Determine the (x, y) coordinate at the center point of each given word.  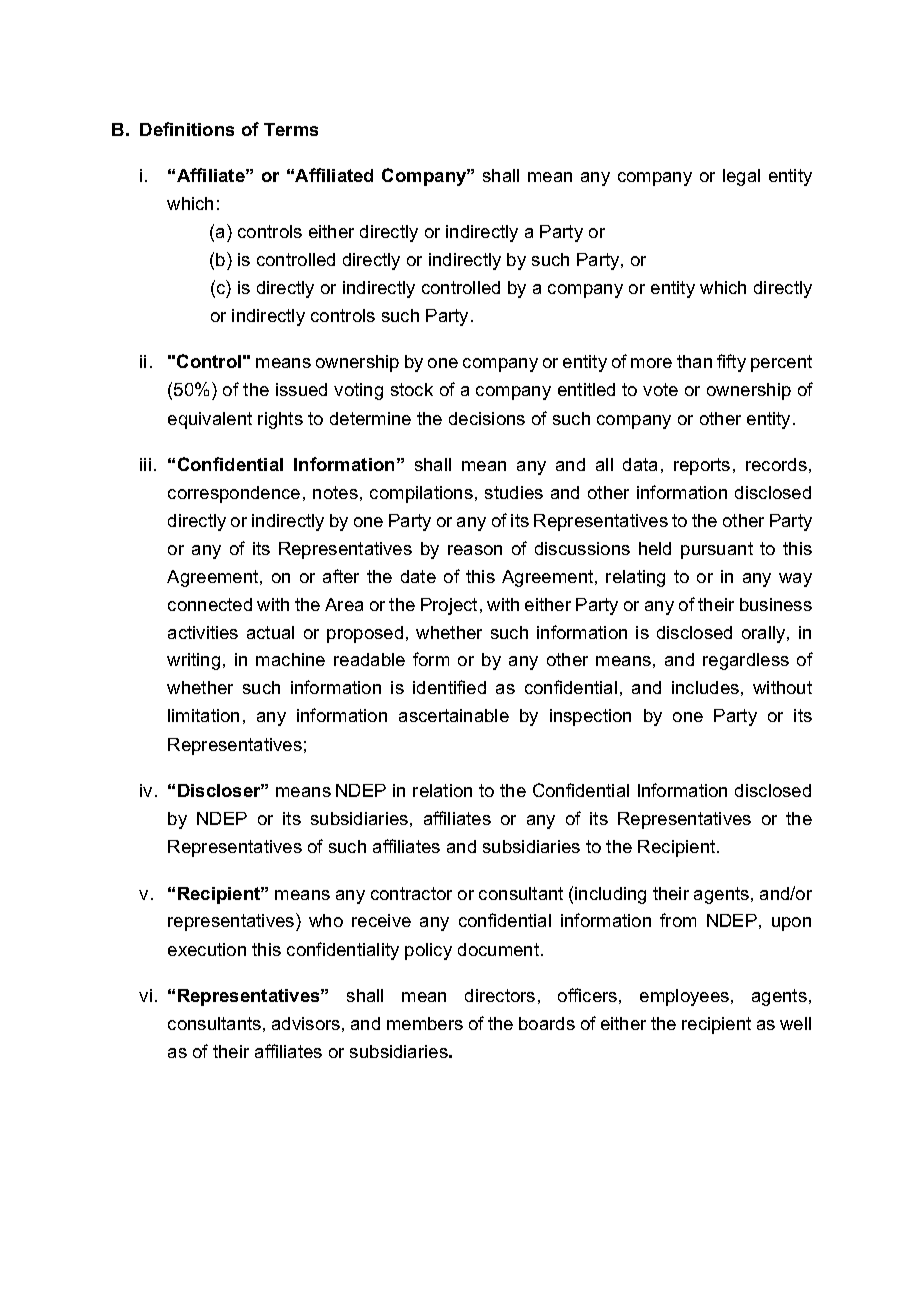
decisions (487, 418)
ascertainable (454, 715)
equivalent (210, 420)
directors (500, 995)
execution (207, 949)
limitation (203, 715)
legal (741, 177)
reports (702, 466)
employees (686, 997)
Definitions (187, 129)
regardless (746, 661)
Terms (291, 129)
